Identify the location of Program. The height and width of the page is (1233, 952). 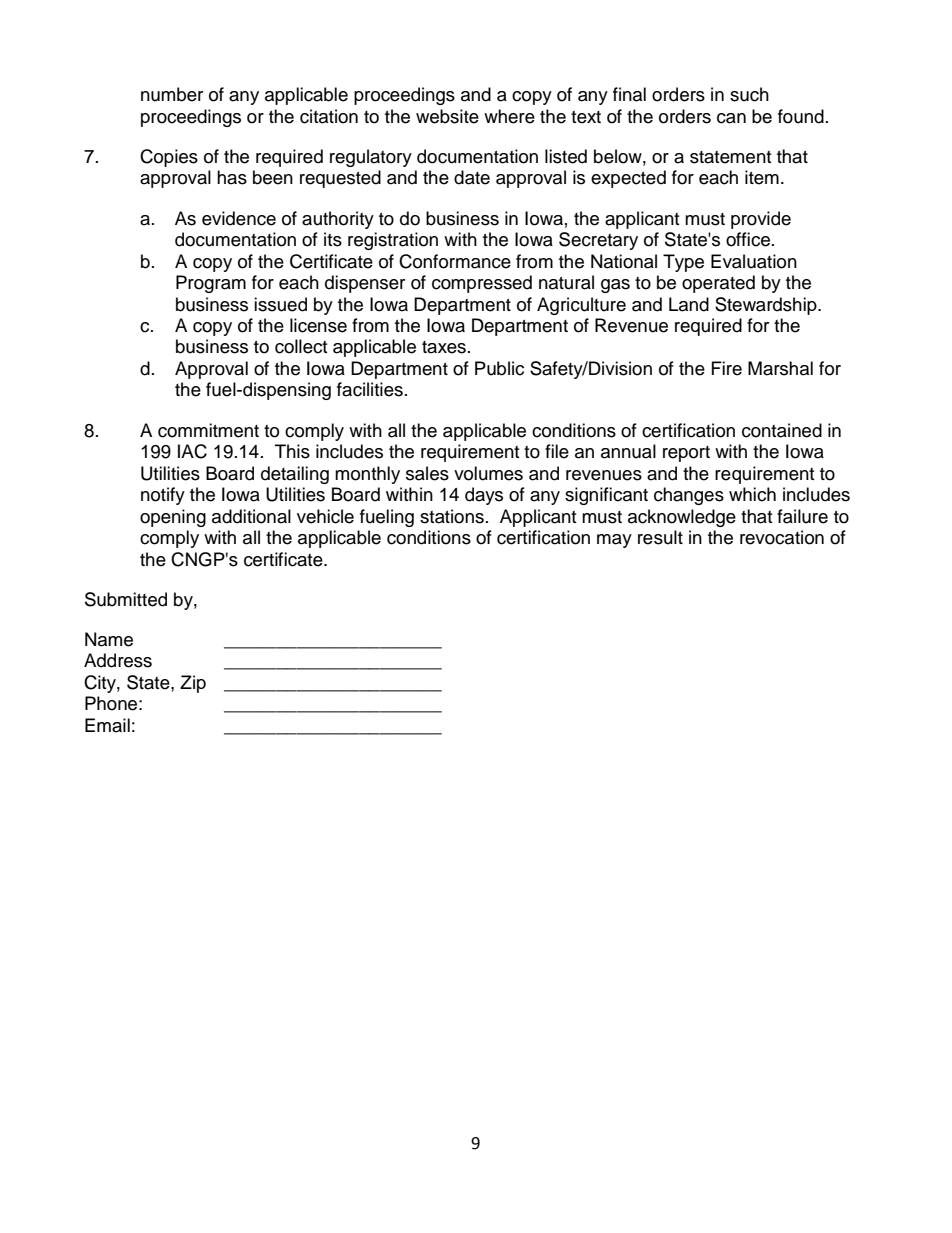
(211, 284).
